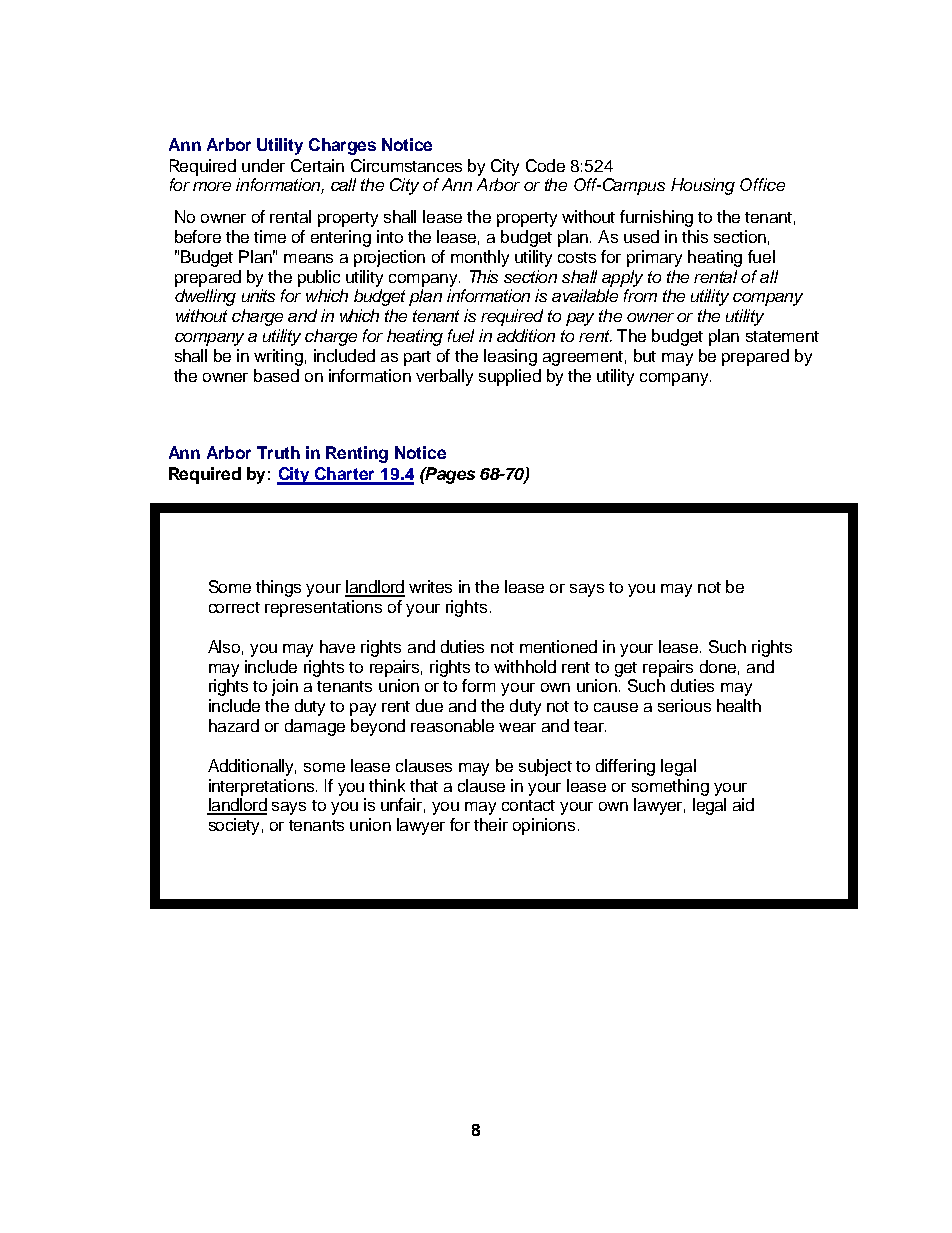  What do you see at coordinates (703, 186) in the image?
I see `Housing` at bounding box center [703, 186].
